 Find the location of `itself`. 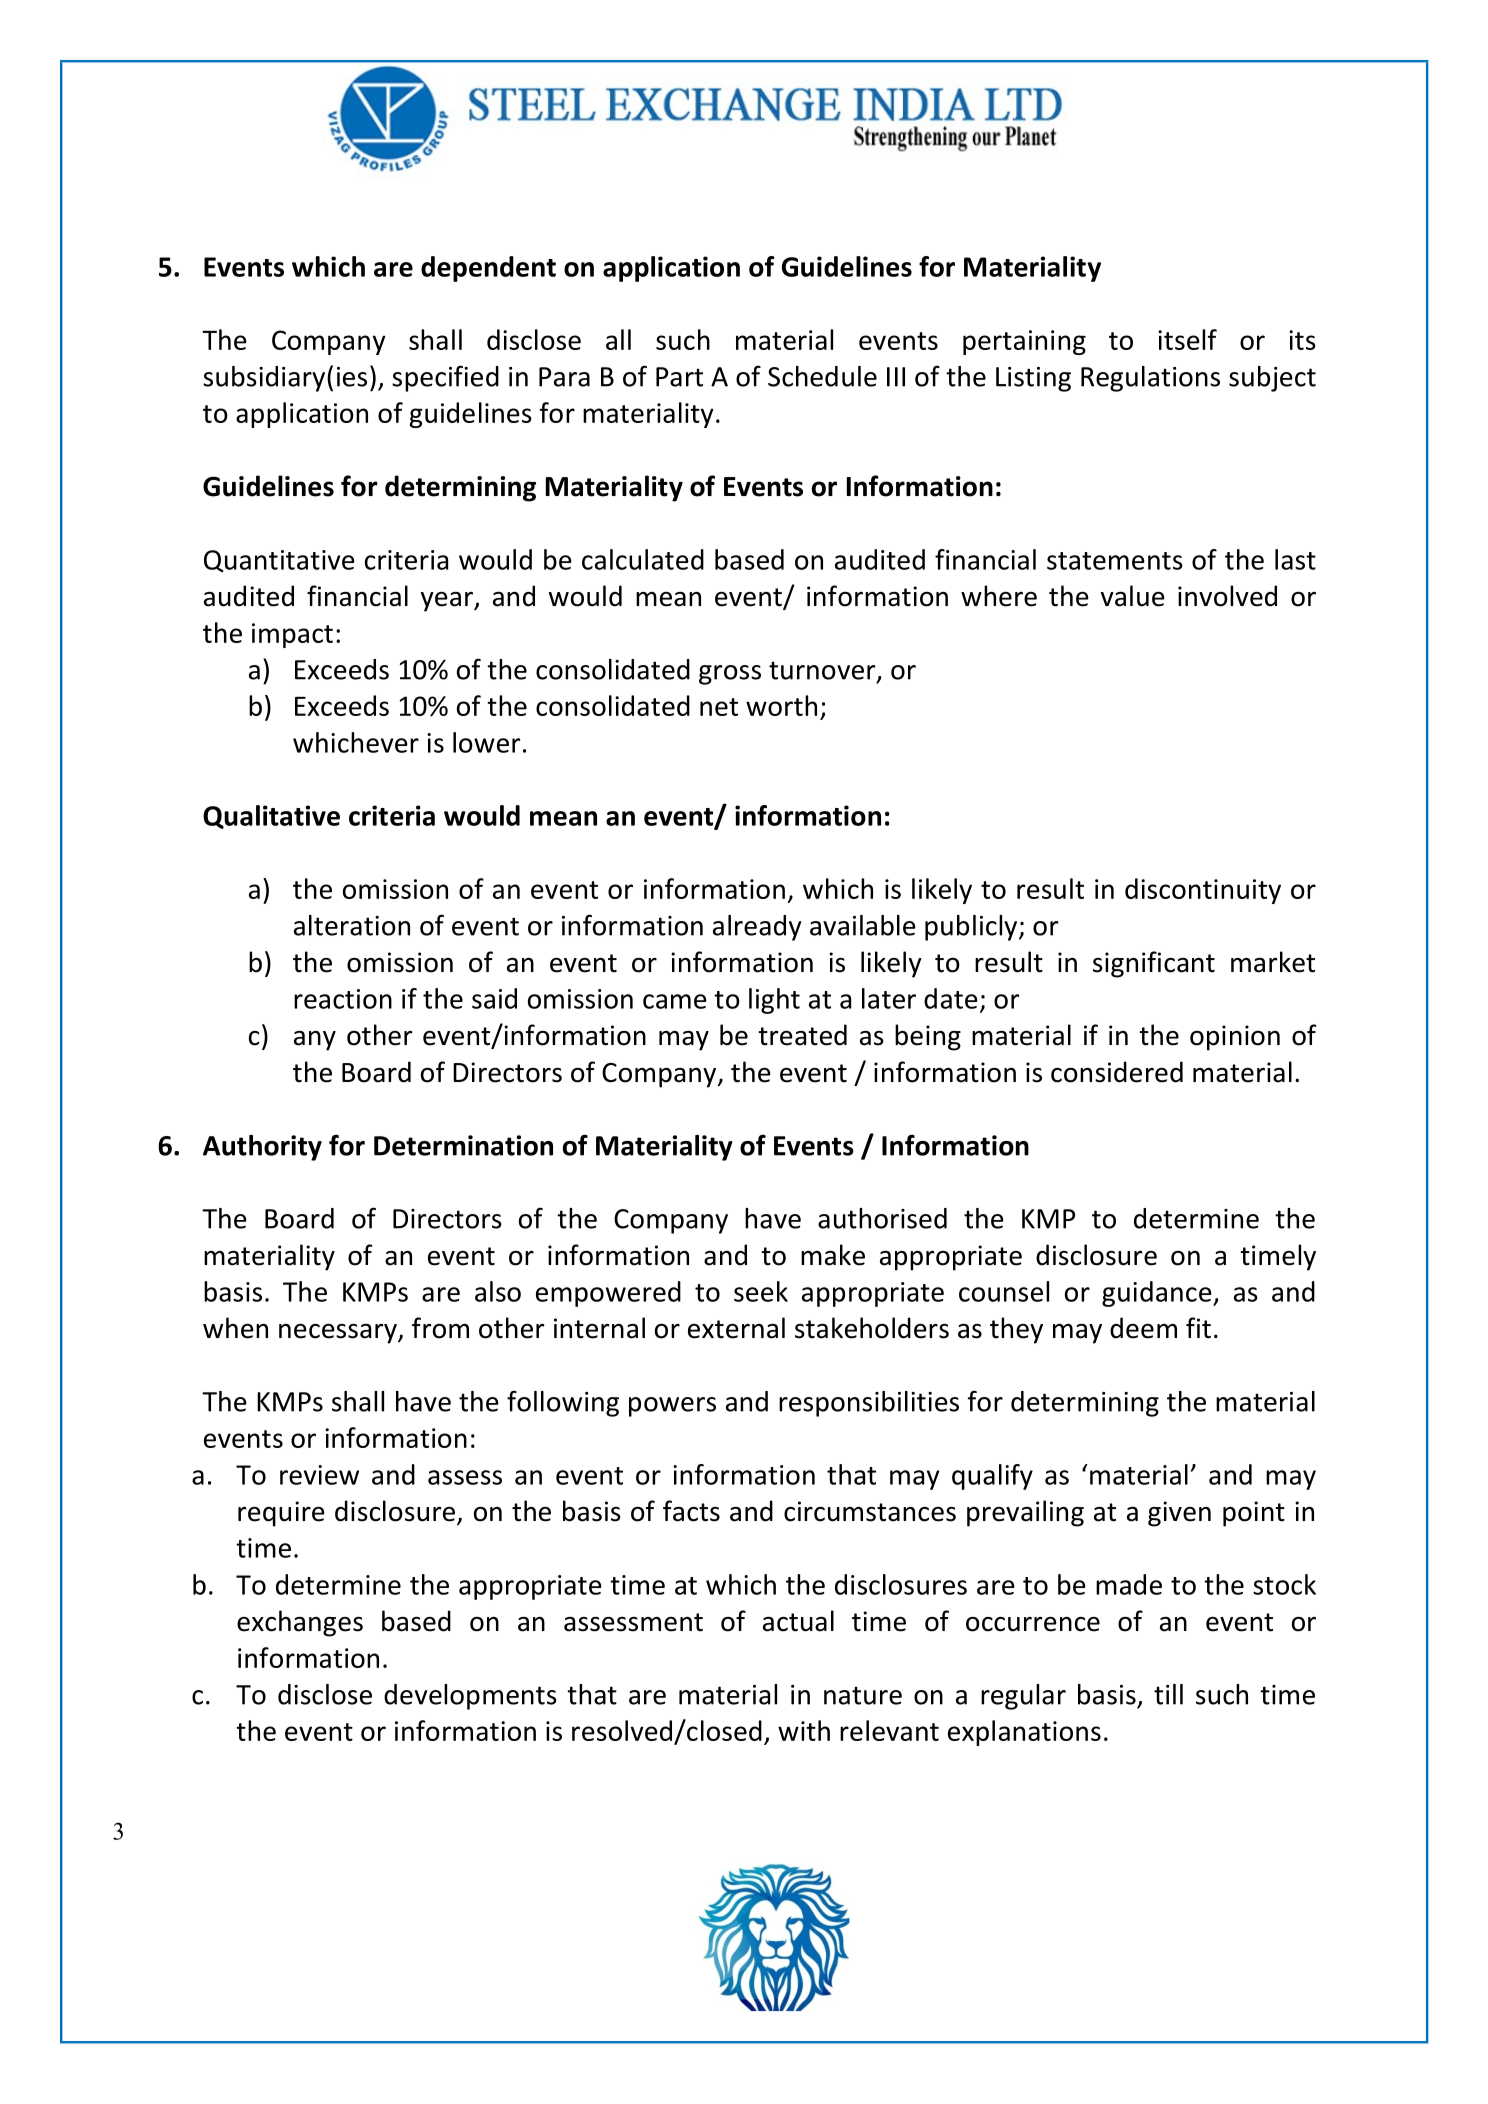

itself is located at coordinates (1187, 339).
